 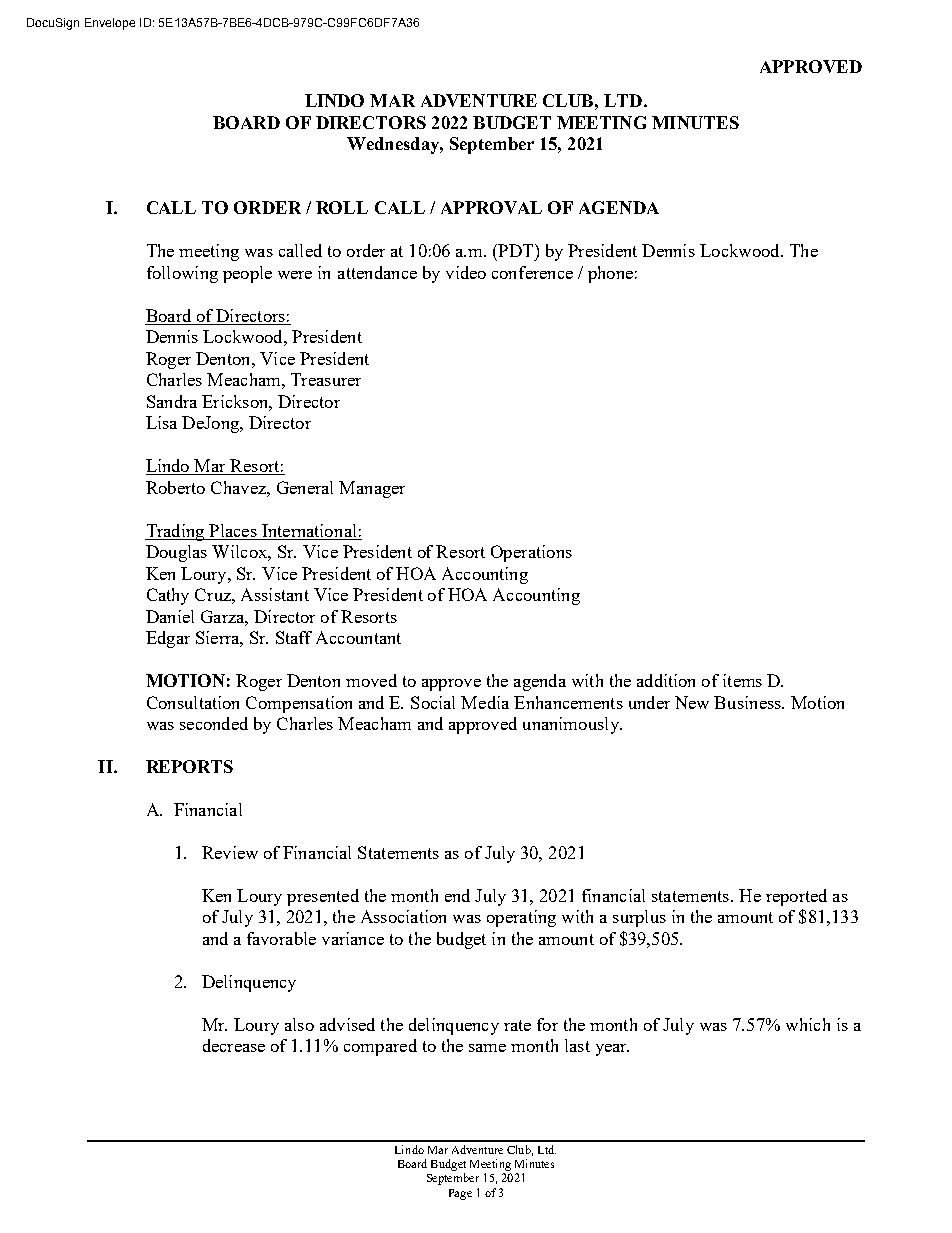 I want to click on PDT, so click(x=516, y=250).
